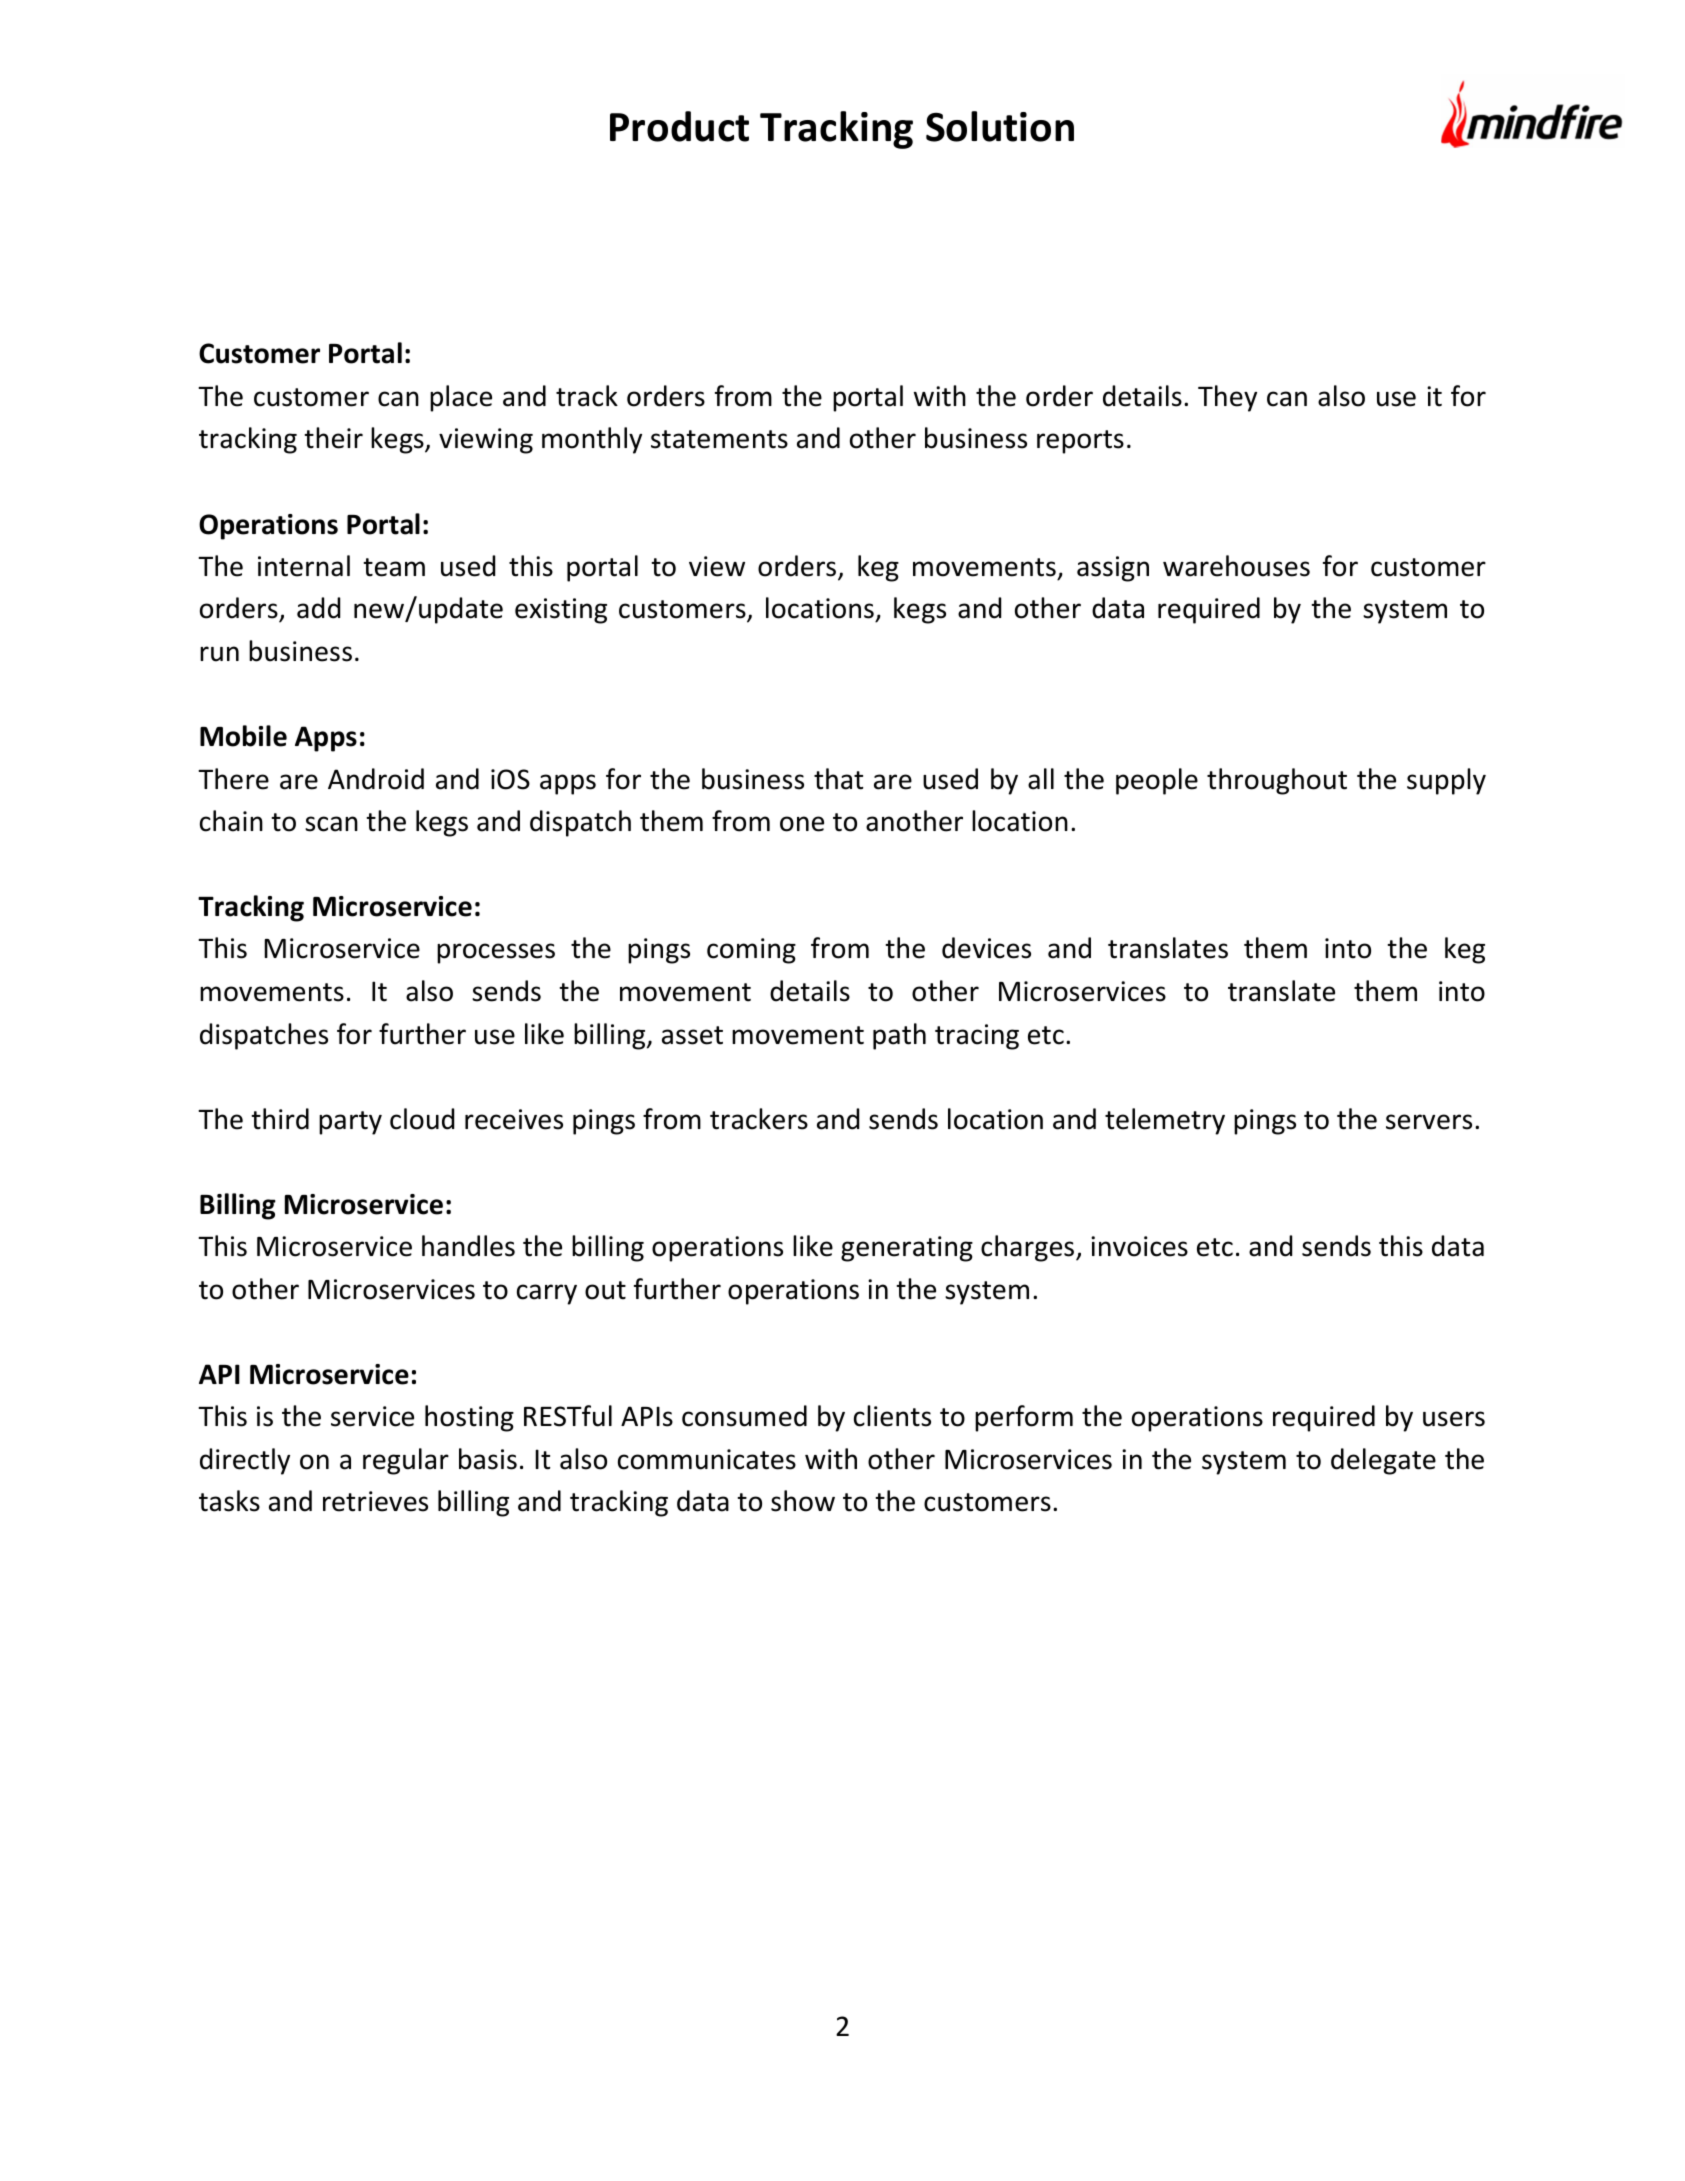 This screenshot has height=2181, width=1685. I want to click on scan, so click(331, 824).
